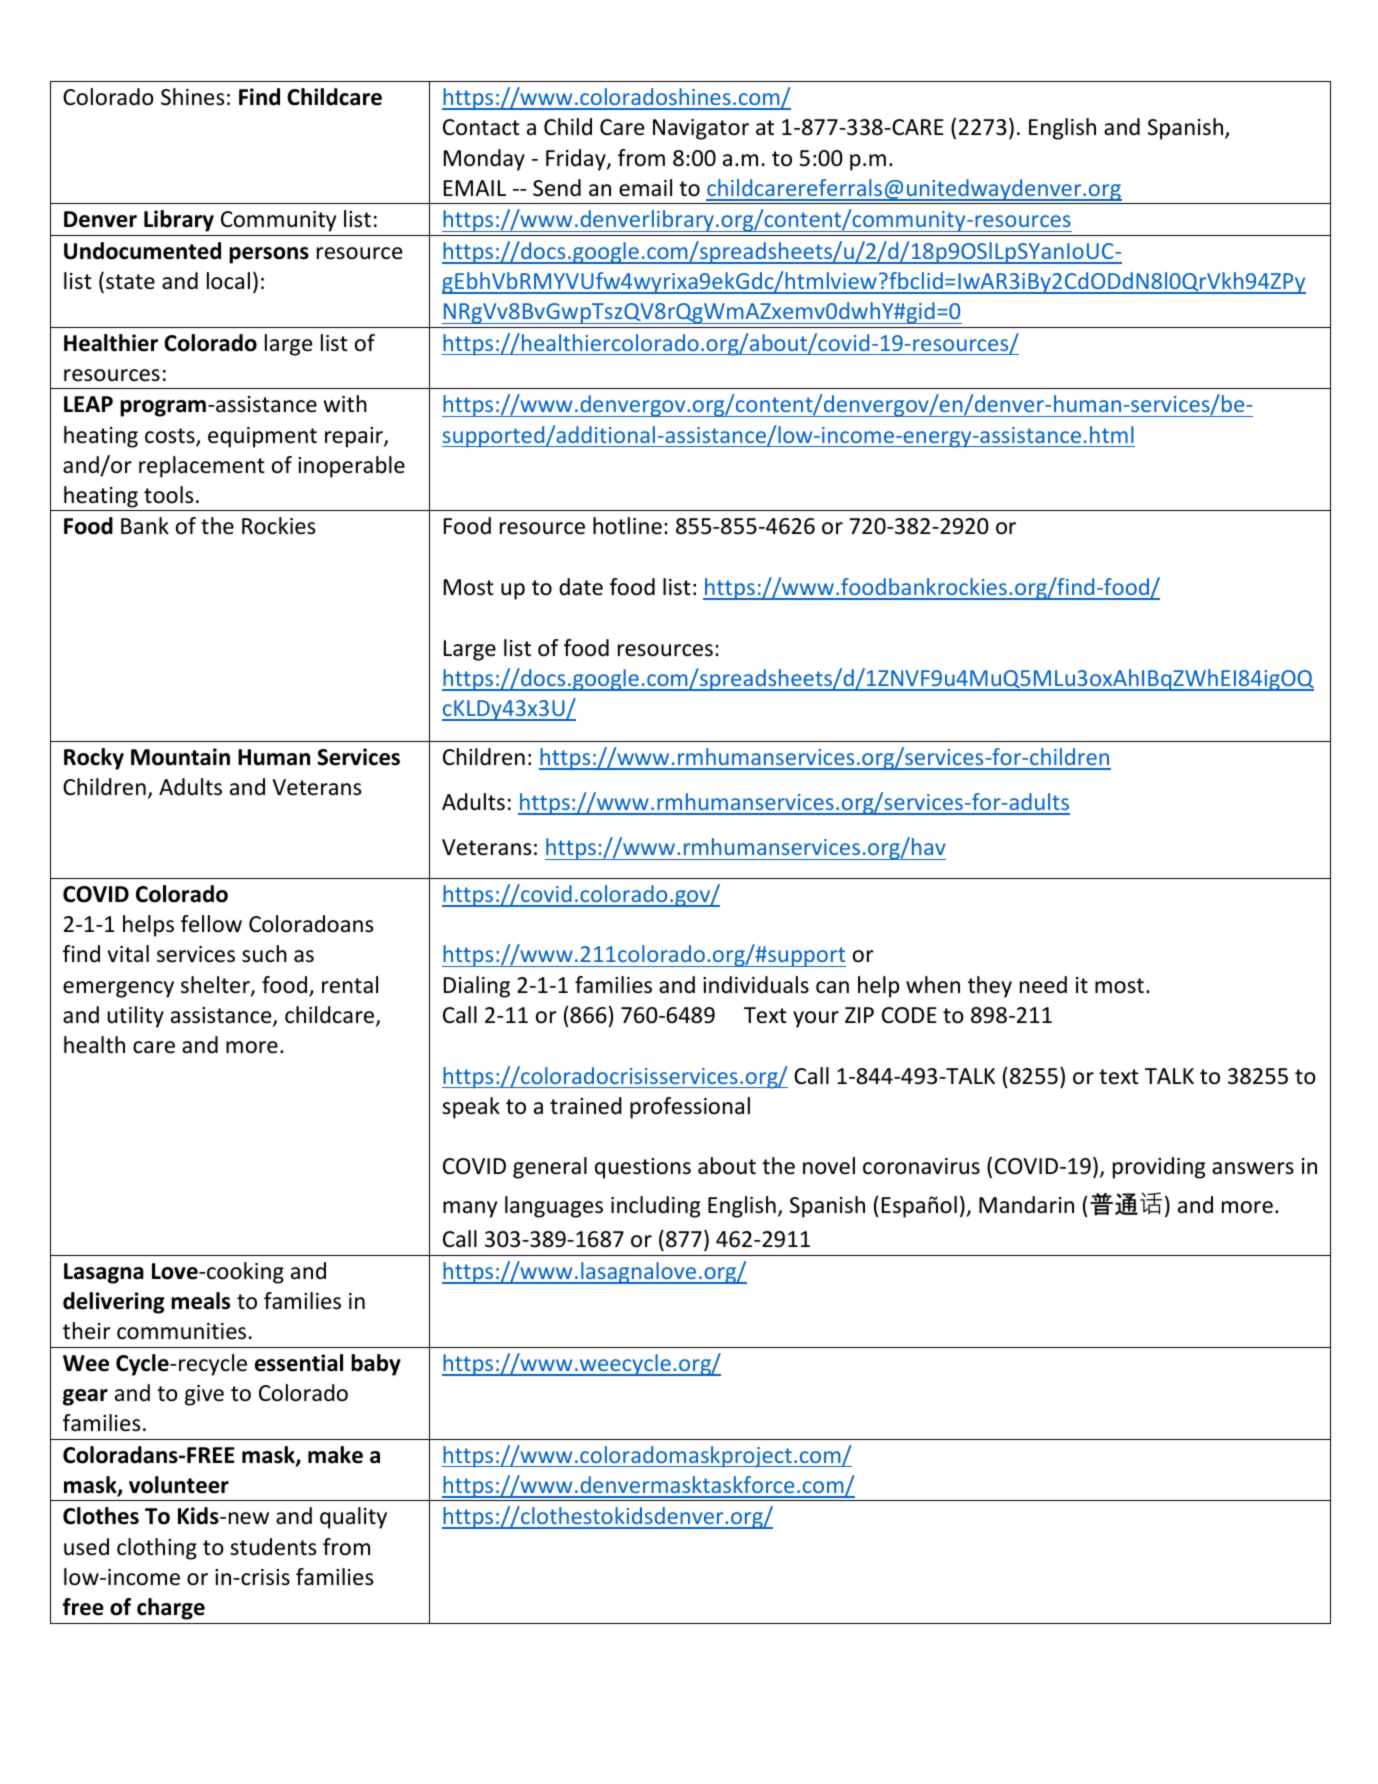  Describe the element at coordinates (269, 255) in the screenshot. I see `persons` at that location.
